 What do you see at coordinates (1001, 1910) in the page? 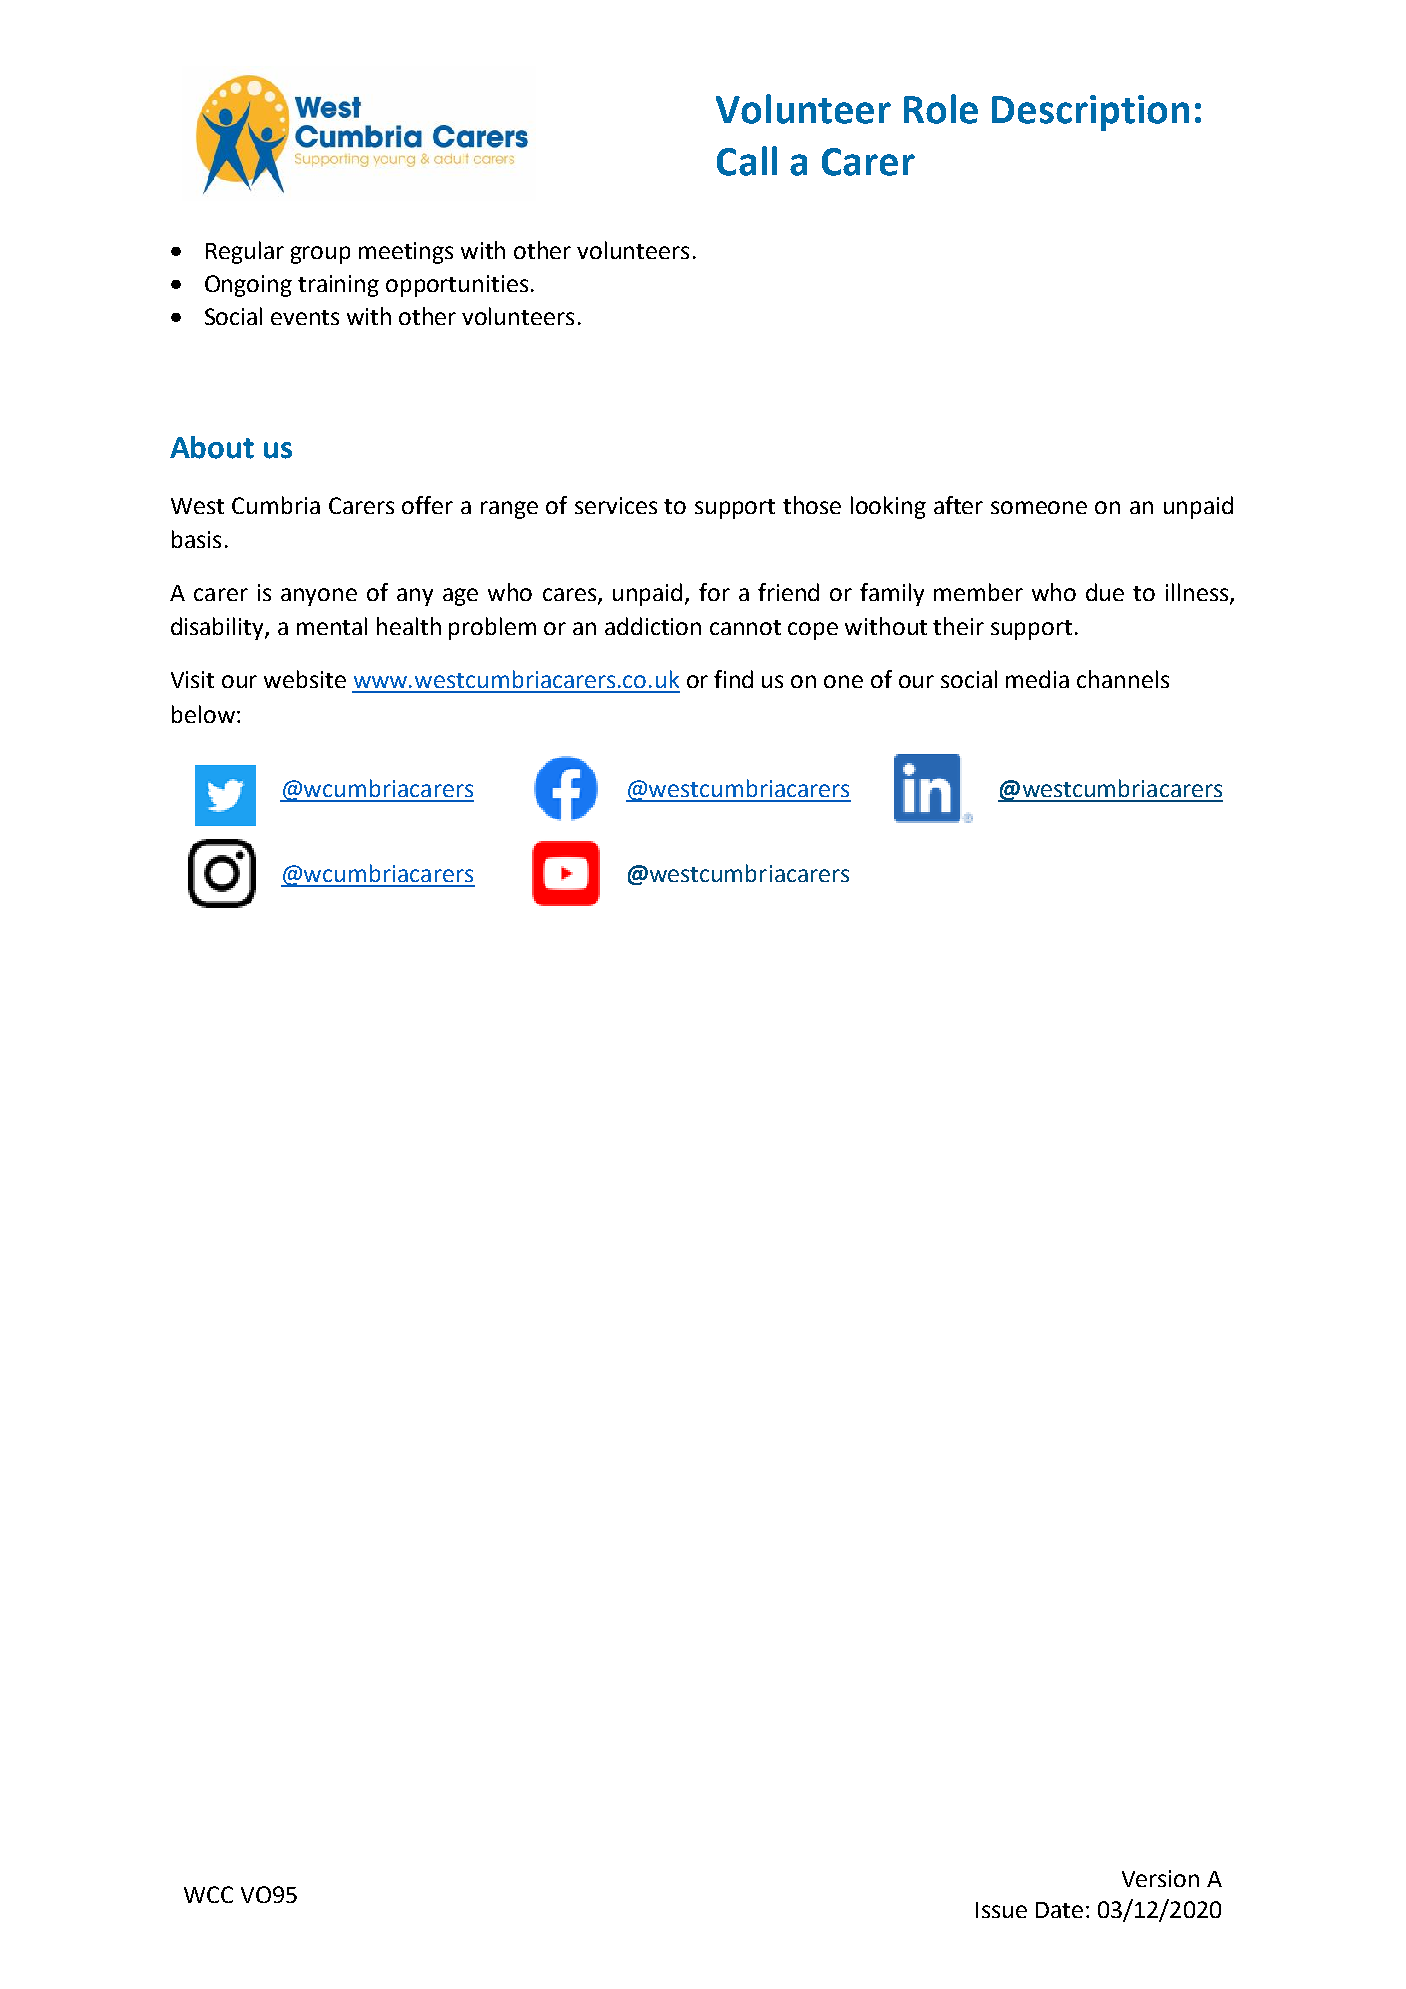
I see `Issue` at bounding box center [1001, 1910].
